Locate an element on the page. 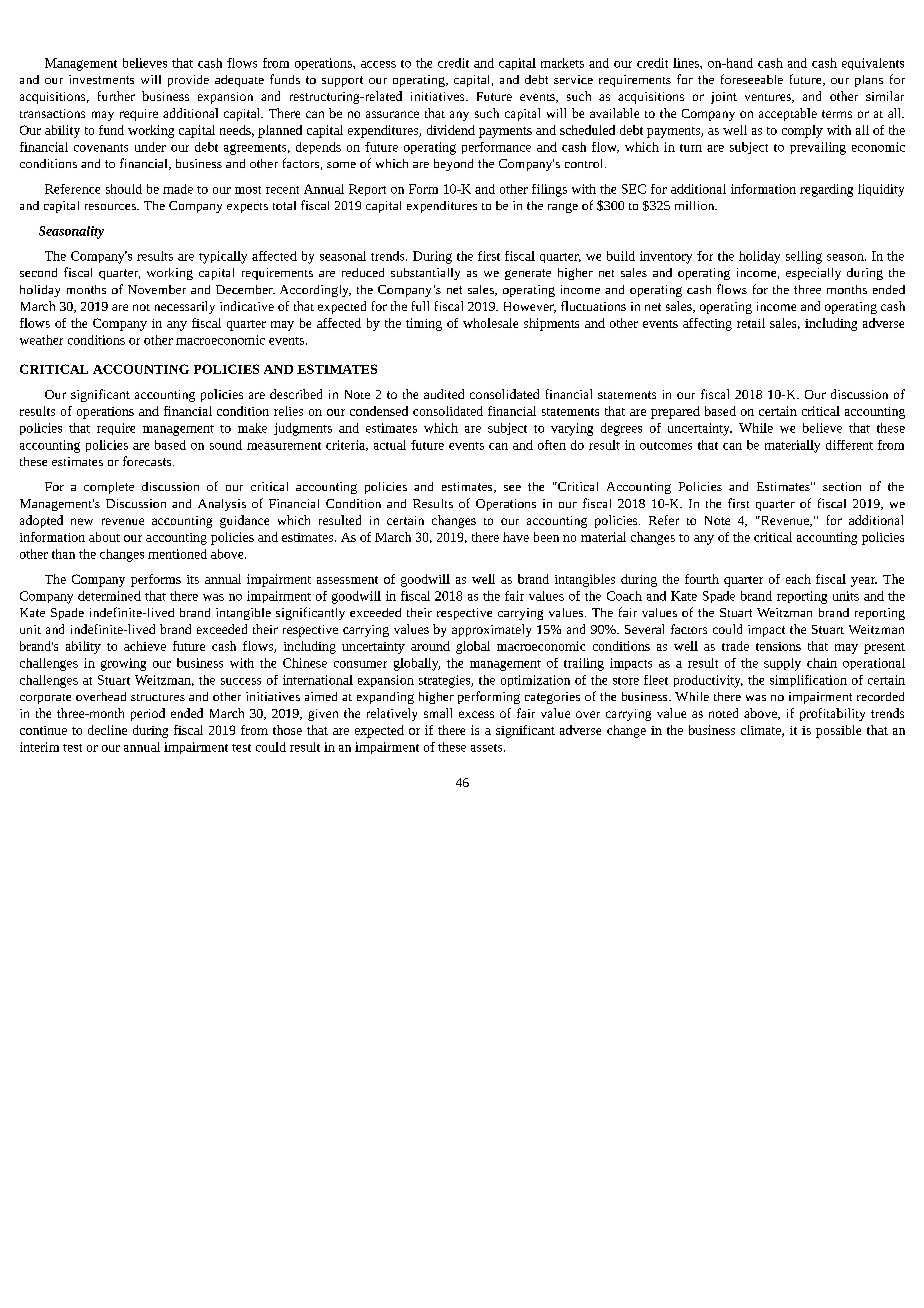 The width and height of the image is (924, 1308). section is located at coordinates (842, 486).
